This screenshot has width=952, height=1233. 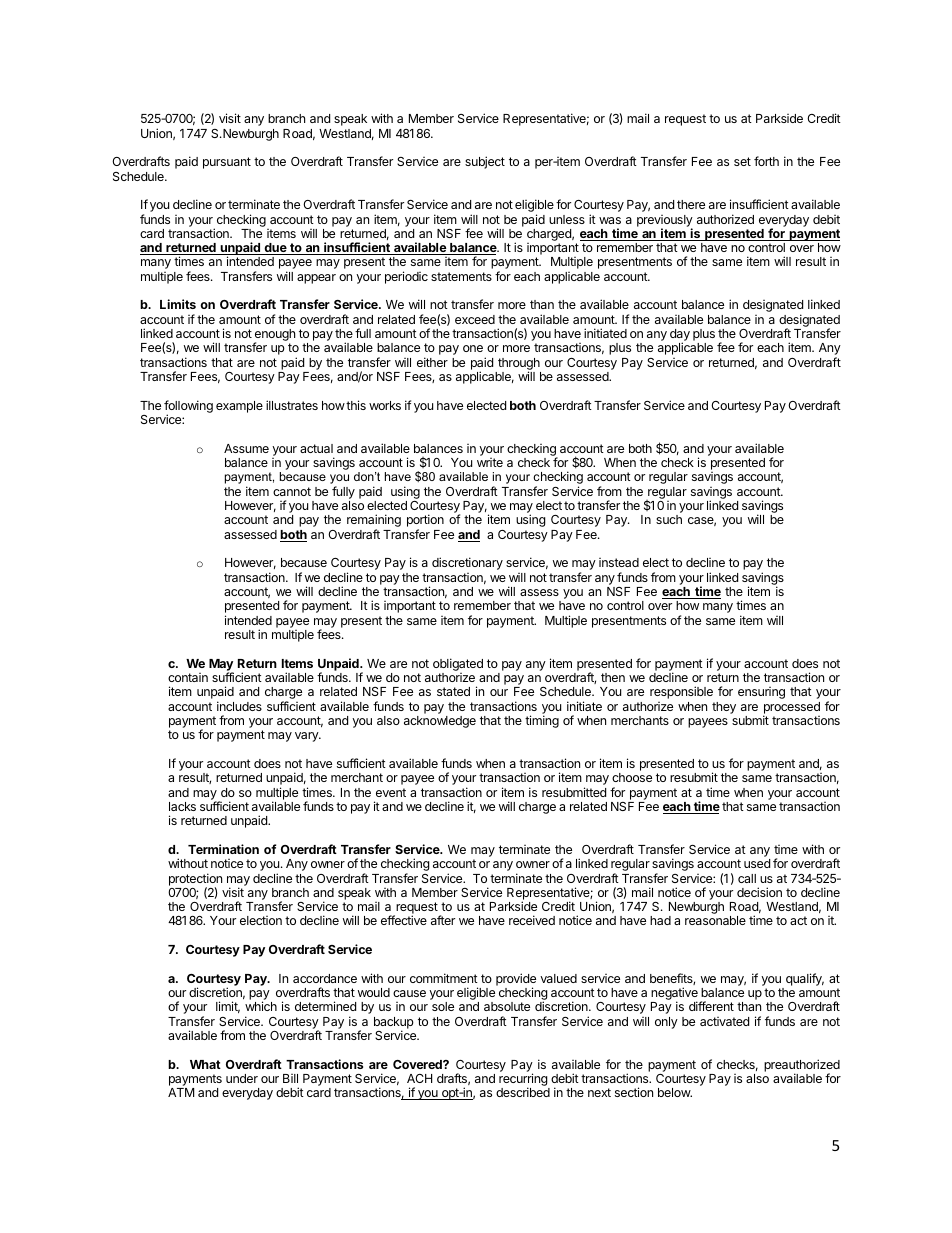 I want to click on recurring, so click(x=524, y=1081).
